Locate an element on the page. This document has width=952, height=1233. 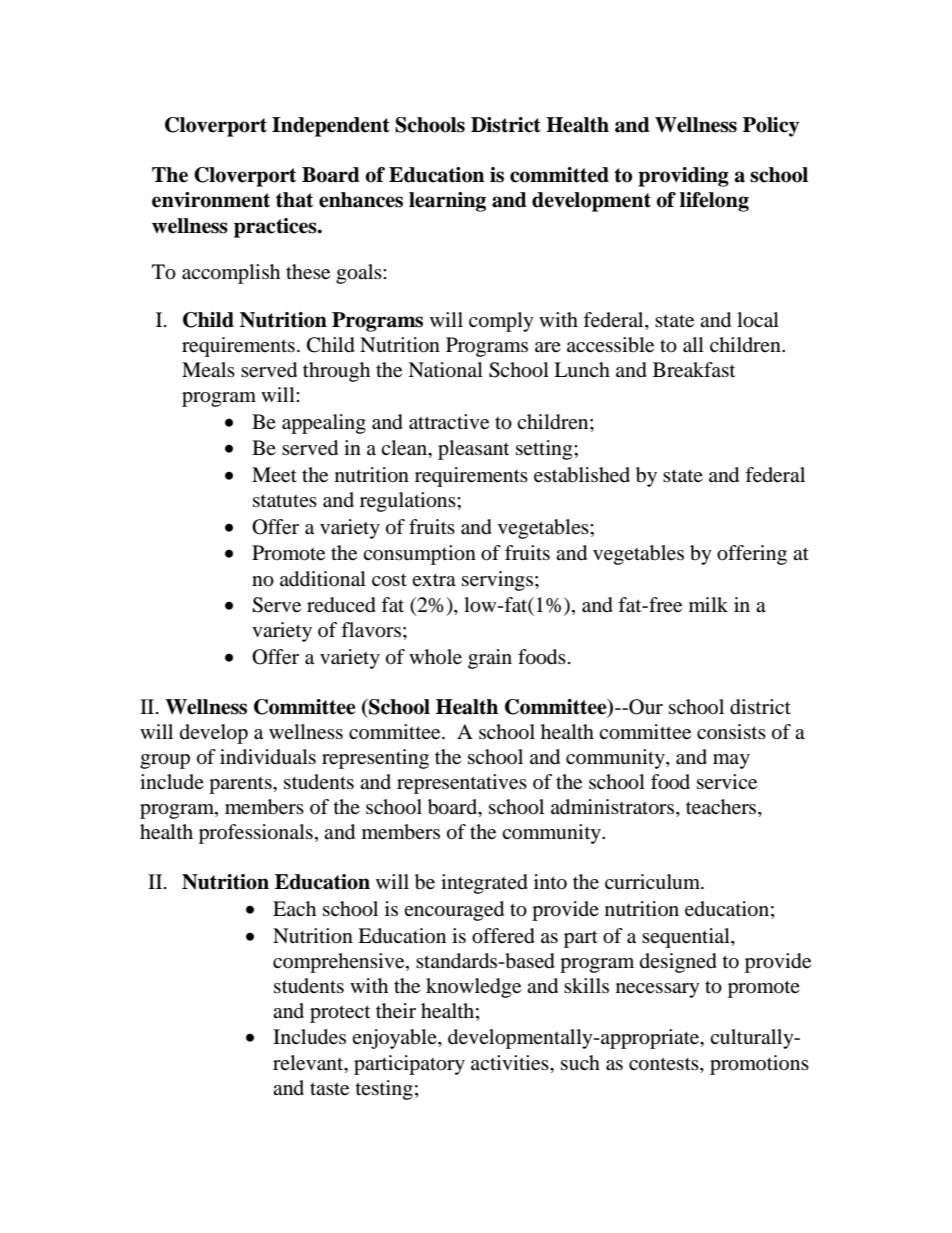
service is located at coordinates (727, 782).
